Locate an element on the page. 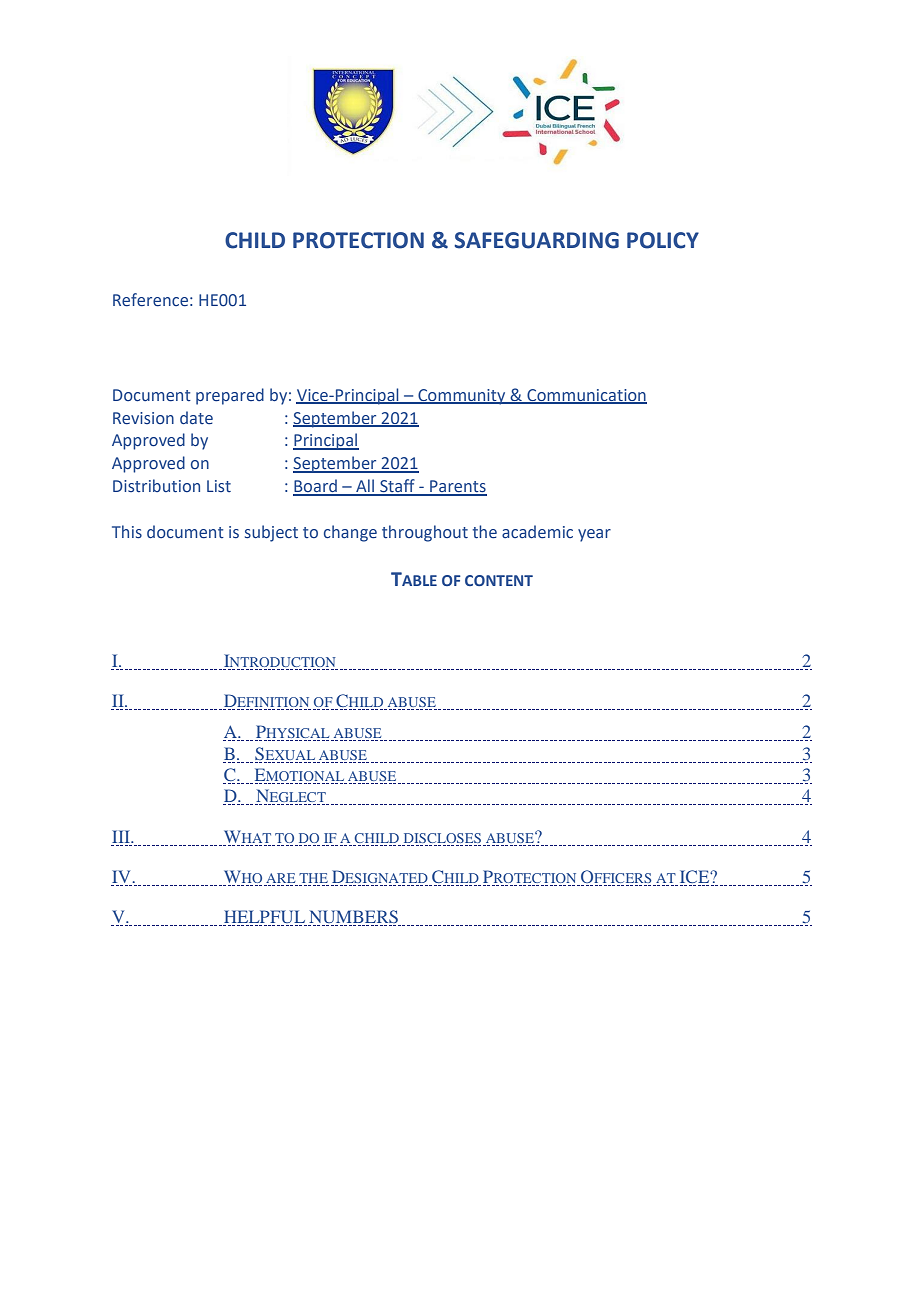 This image has width=924, height=1309. DISCLOSES is located at coordinates (442, 838).
